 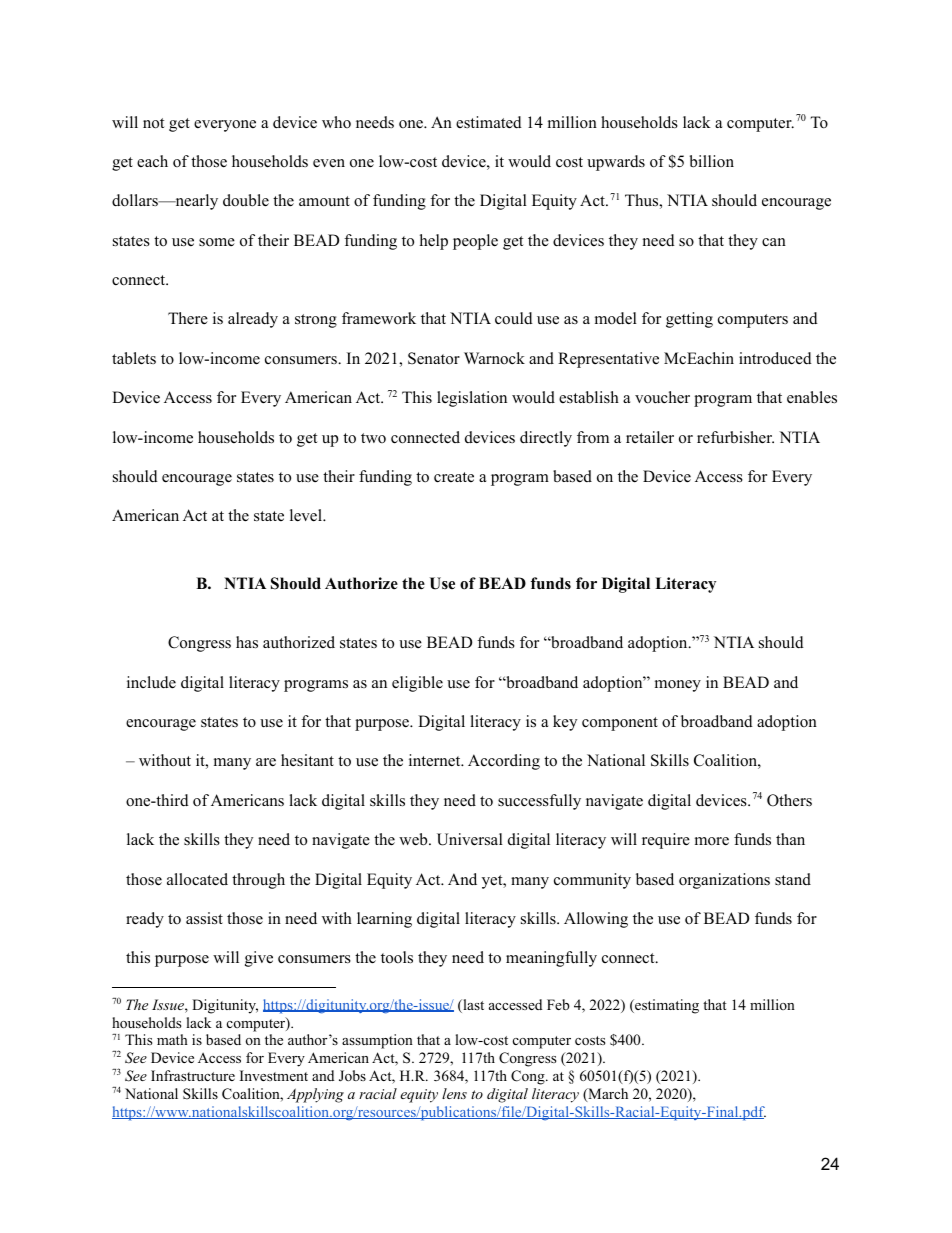 I want to click on double, so click(x=246, y=200).
